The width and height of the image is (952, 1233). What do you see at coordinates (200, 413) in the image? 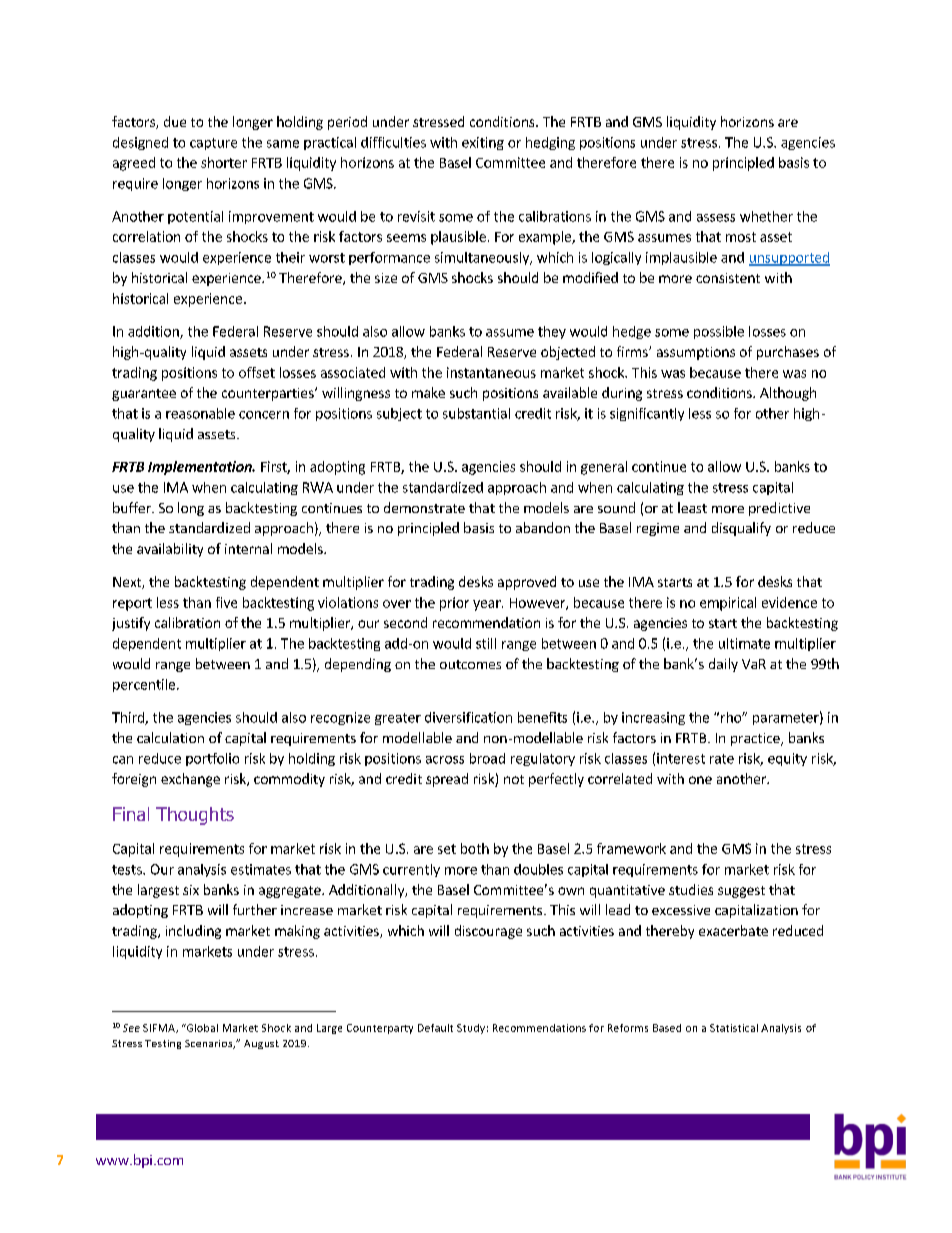
I see `reasonable` at bounding box center [200, 413].
